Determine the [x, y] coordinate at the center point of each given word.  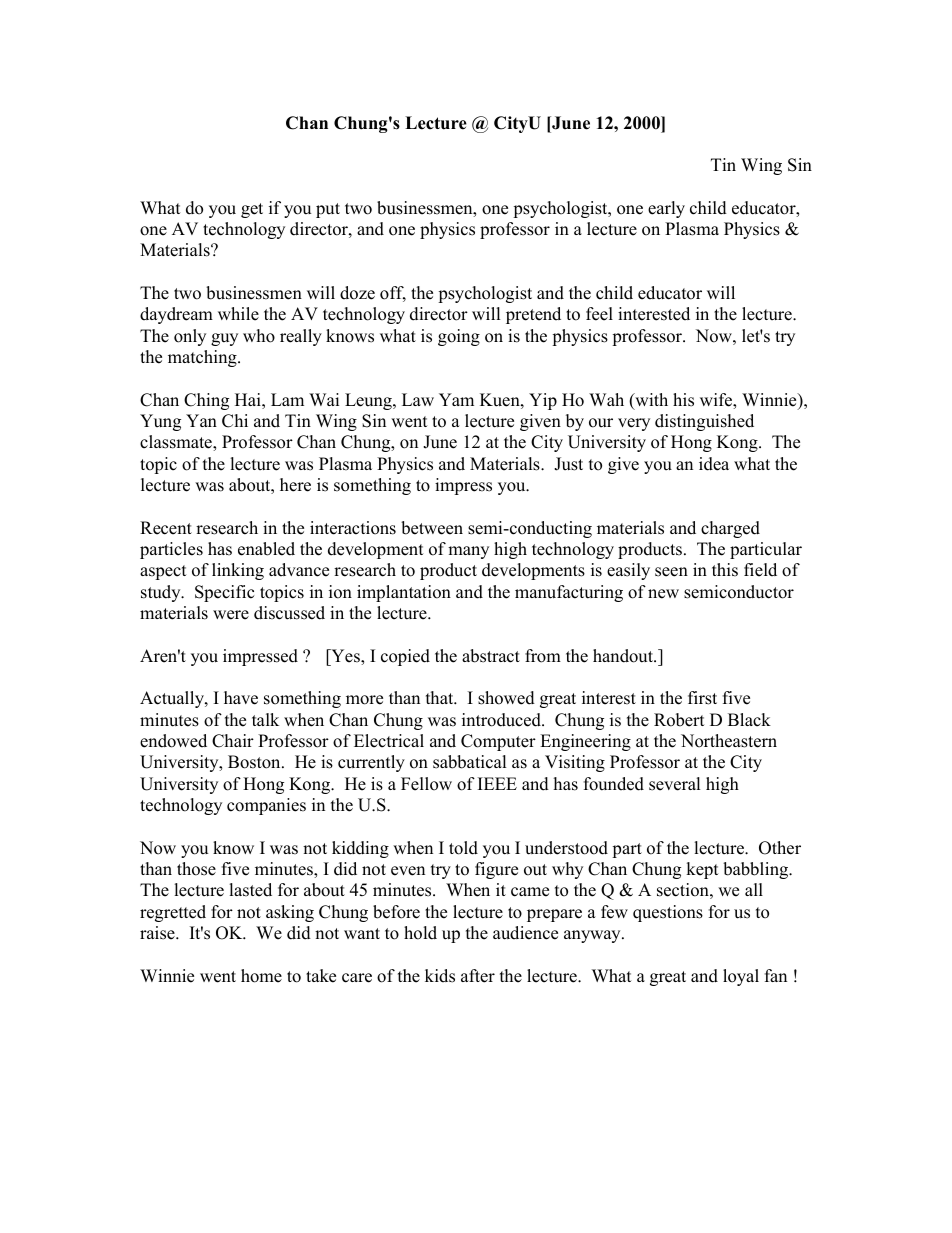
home [261, 976]
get [252, 210]
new [663, 594]
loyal [741, 977]
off [393, 294]
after [478, 976]
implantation [404, 593]
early [666, 209]
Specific [224, 593]
